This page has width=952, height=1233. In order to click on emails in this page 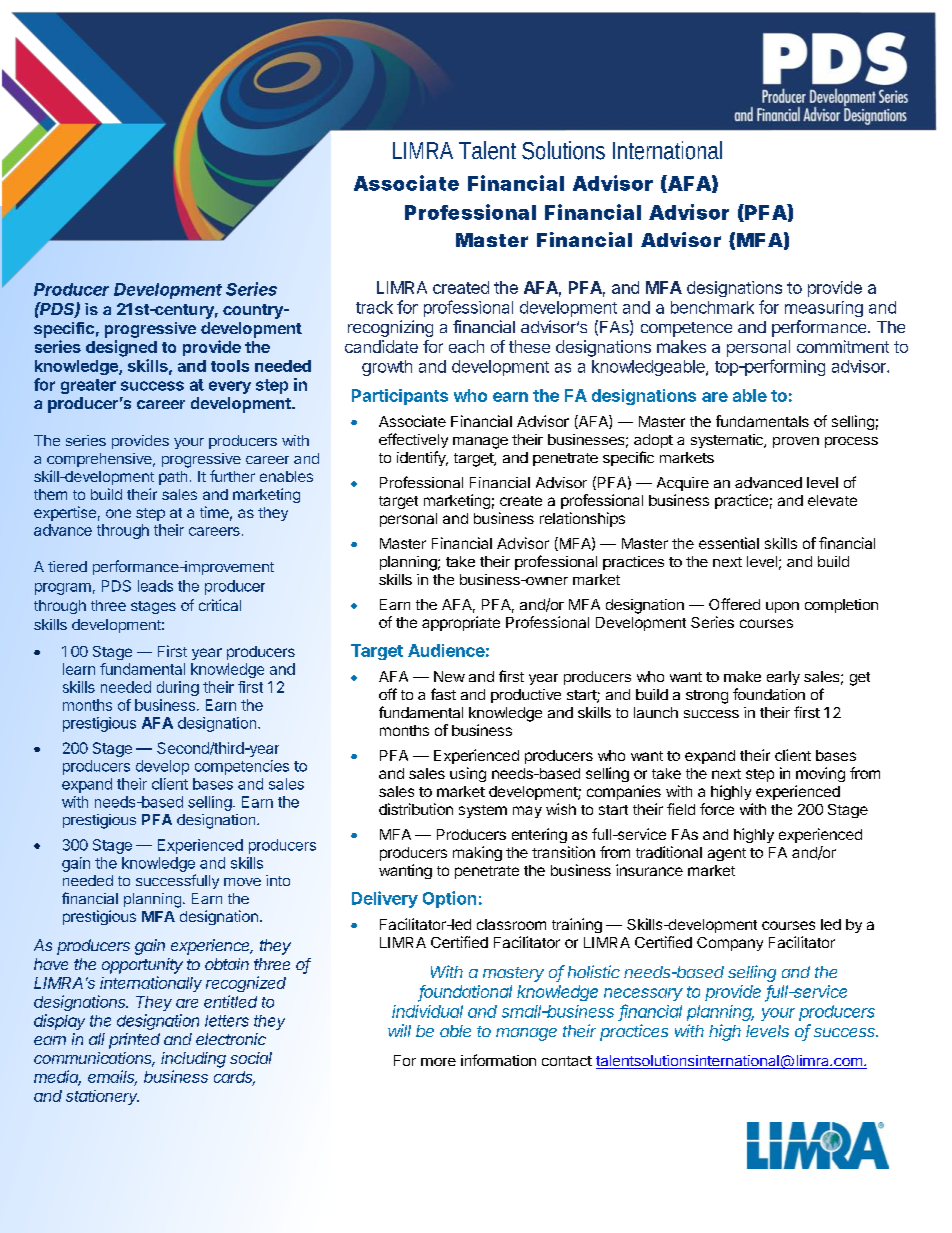, I will do `click(112, 1077)`.
